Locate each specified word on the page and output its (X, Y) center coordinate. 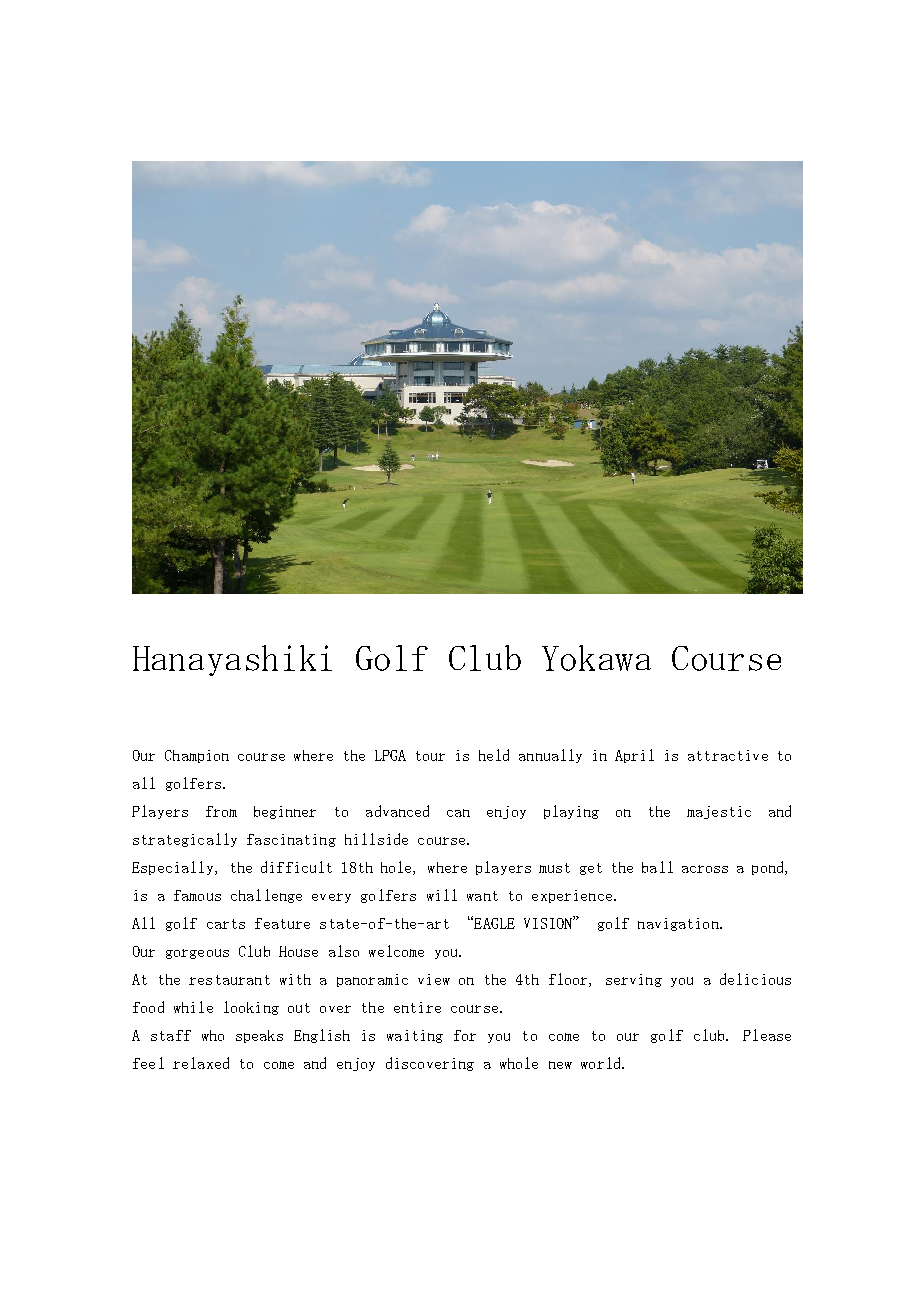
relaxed (201, 1063)
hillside (376, 839)
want (482, 896)
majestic (719, 812)
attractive (728, 755)
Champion (197, 756)
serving (634, 980)
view (434, 979)
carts (226, 924)
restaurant (229, 980)
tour (430, 756)
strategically (185, 840)
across (705, 869)
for (465, 1035)
